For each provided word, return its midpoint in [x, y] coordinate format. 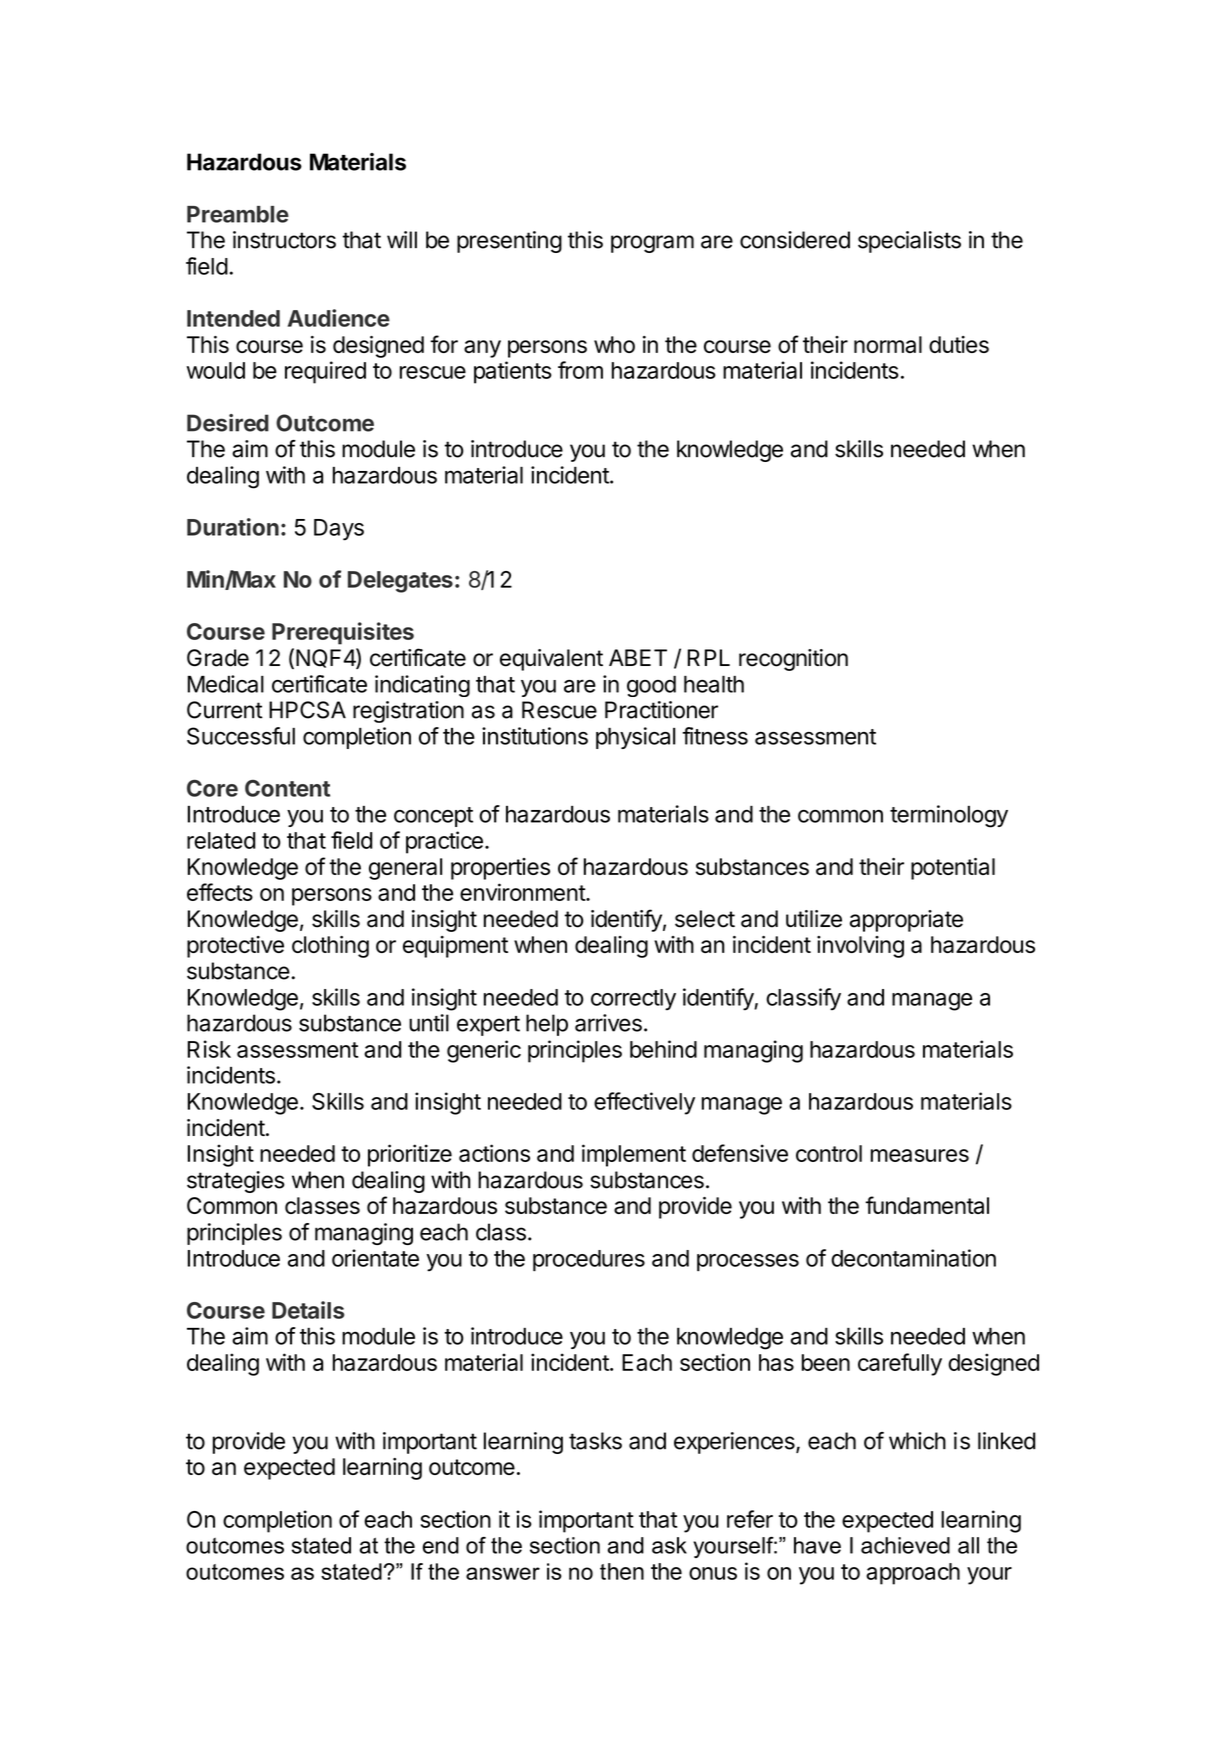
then [622, 1571]
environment [523, 892]
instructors [284, 240]
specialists [909, 242]
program [652, 244]
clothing [330, 947]
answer [503, 1573]
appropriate [906, 921]
